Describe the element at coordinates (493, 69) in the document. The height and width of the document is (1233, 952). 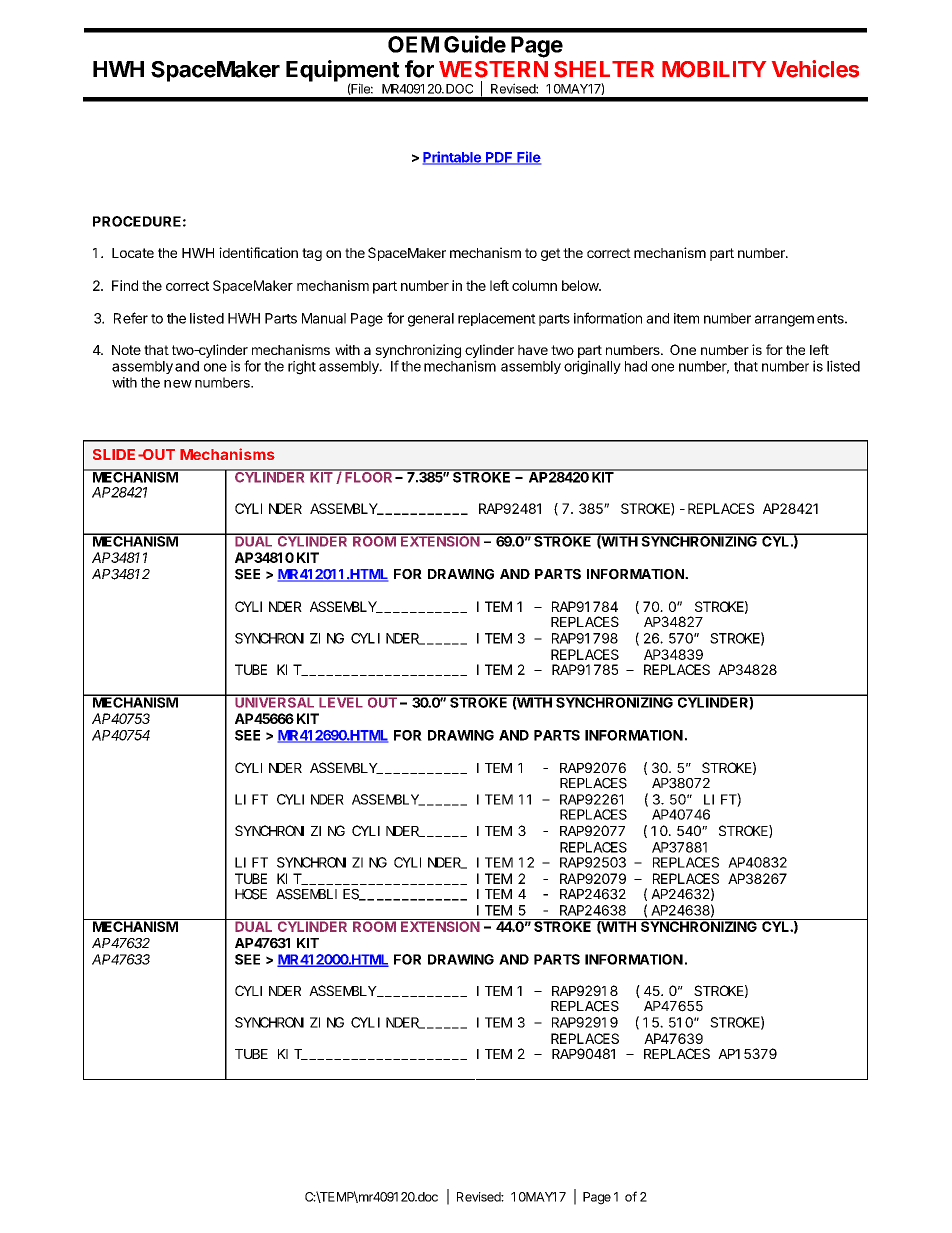
I see `WESTERN` at that location.
